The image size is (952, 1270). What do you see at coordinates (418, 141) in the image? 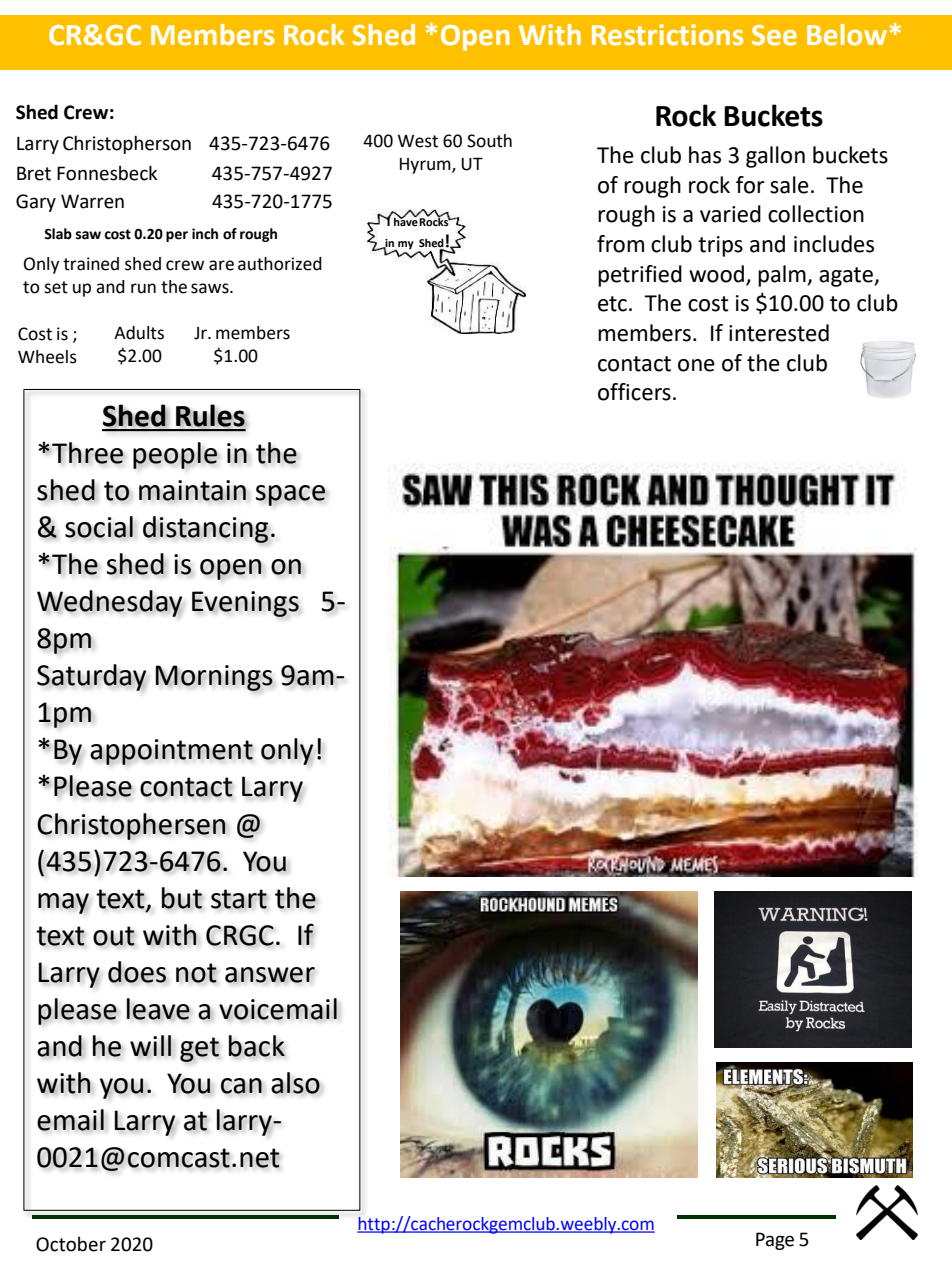
I see `West` at bounding box center [418, 141].
